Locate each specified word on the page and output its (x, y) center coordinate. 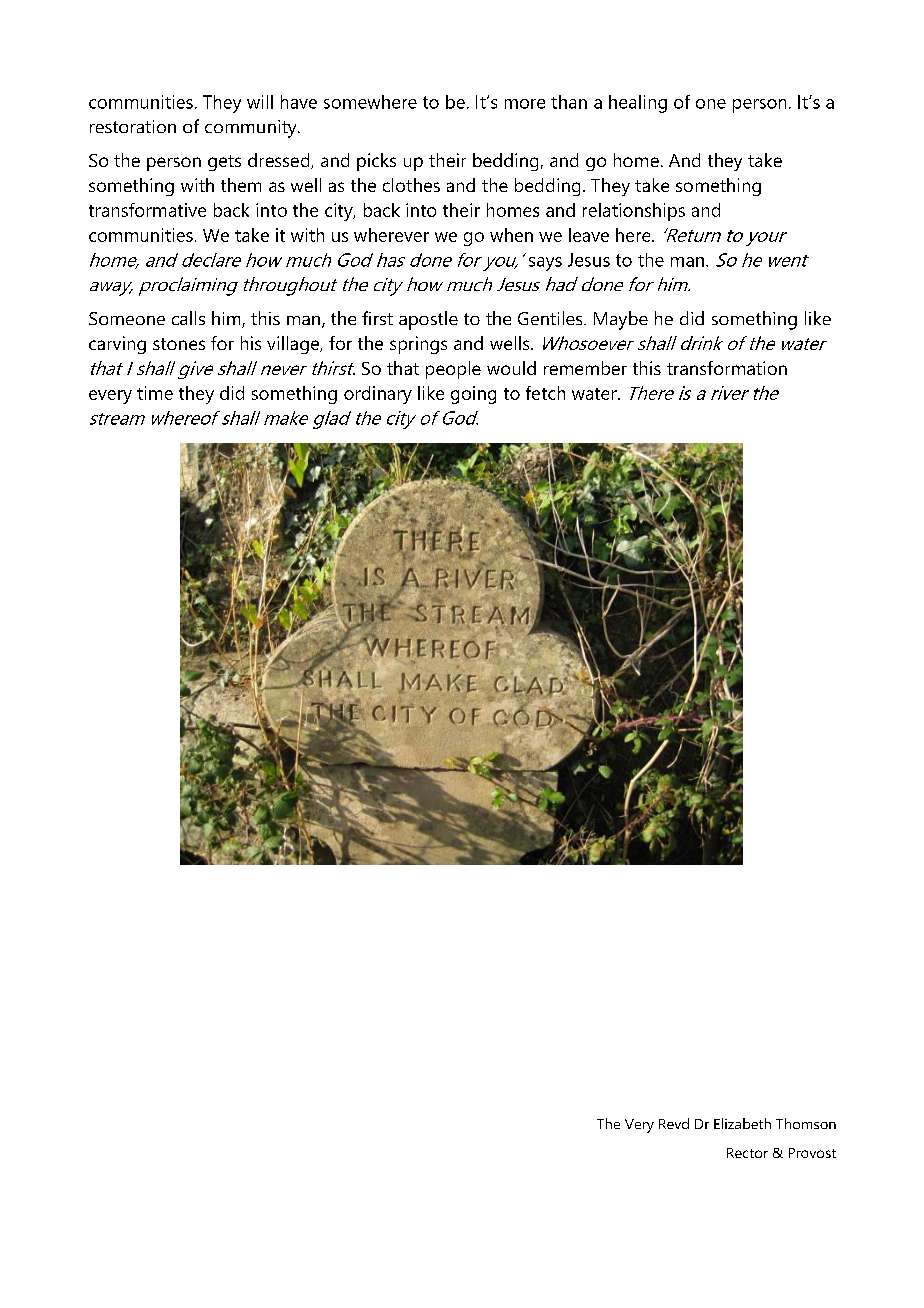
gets (224, 163)
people (453, 370)
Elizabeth (742, 1123)
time (155, 393)
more (525, 104)
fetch (545, 393)
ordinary (378, 395)
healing (638, 104)
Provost (812, 1153)
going (473, 395)
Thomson (806, 1123)
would (511, 368)
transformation (727, 368)
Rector (747, 1153)
